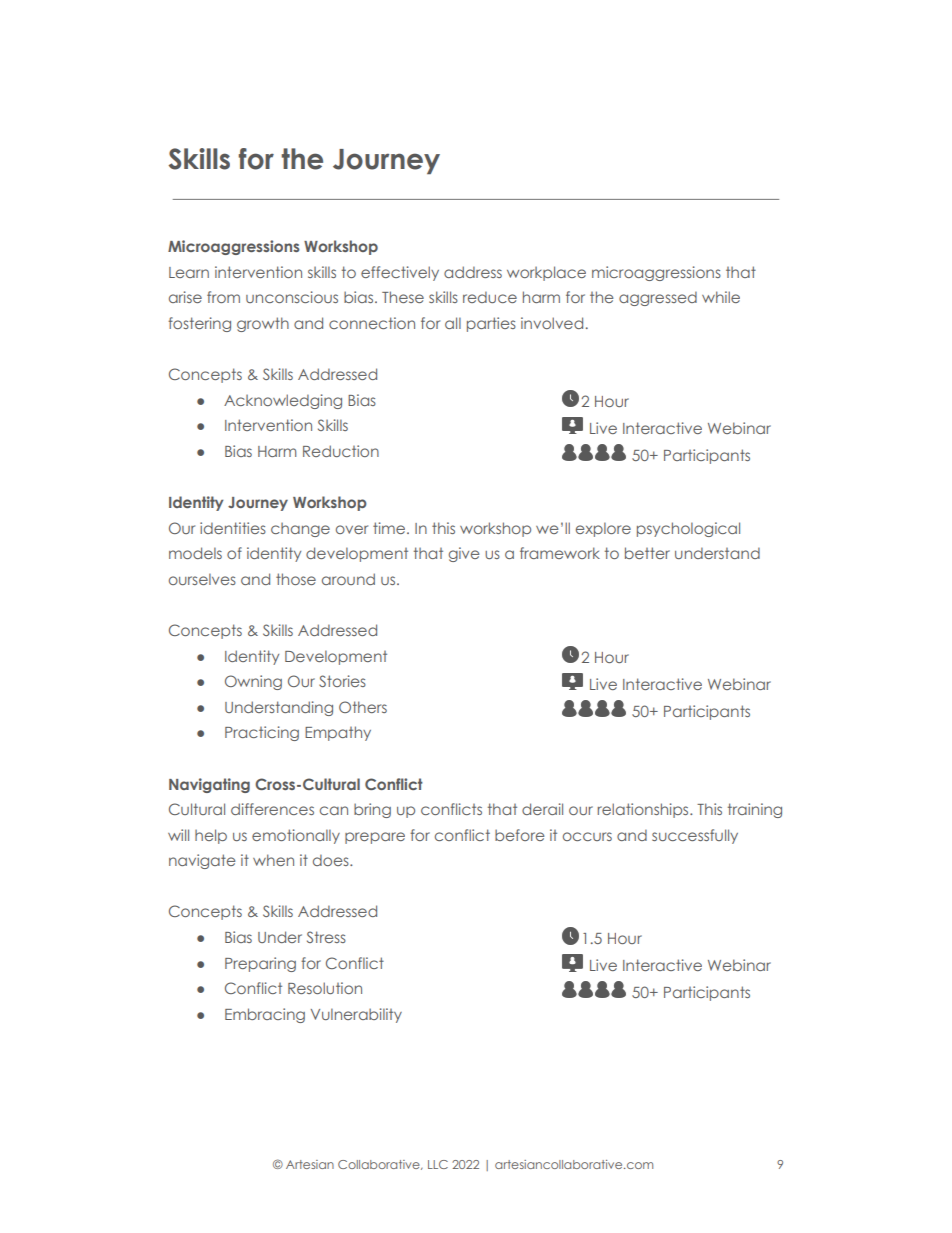 The image size is (952, 1233). Describe the element at coordinates (265, 1015) in the document. I see `Embracing` at that location.
